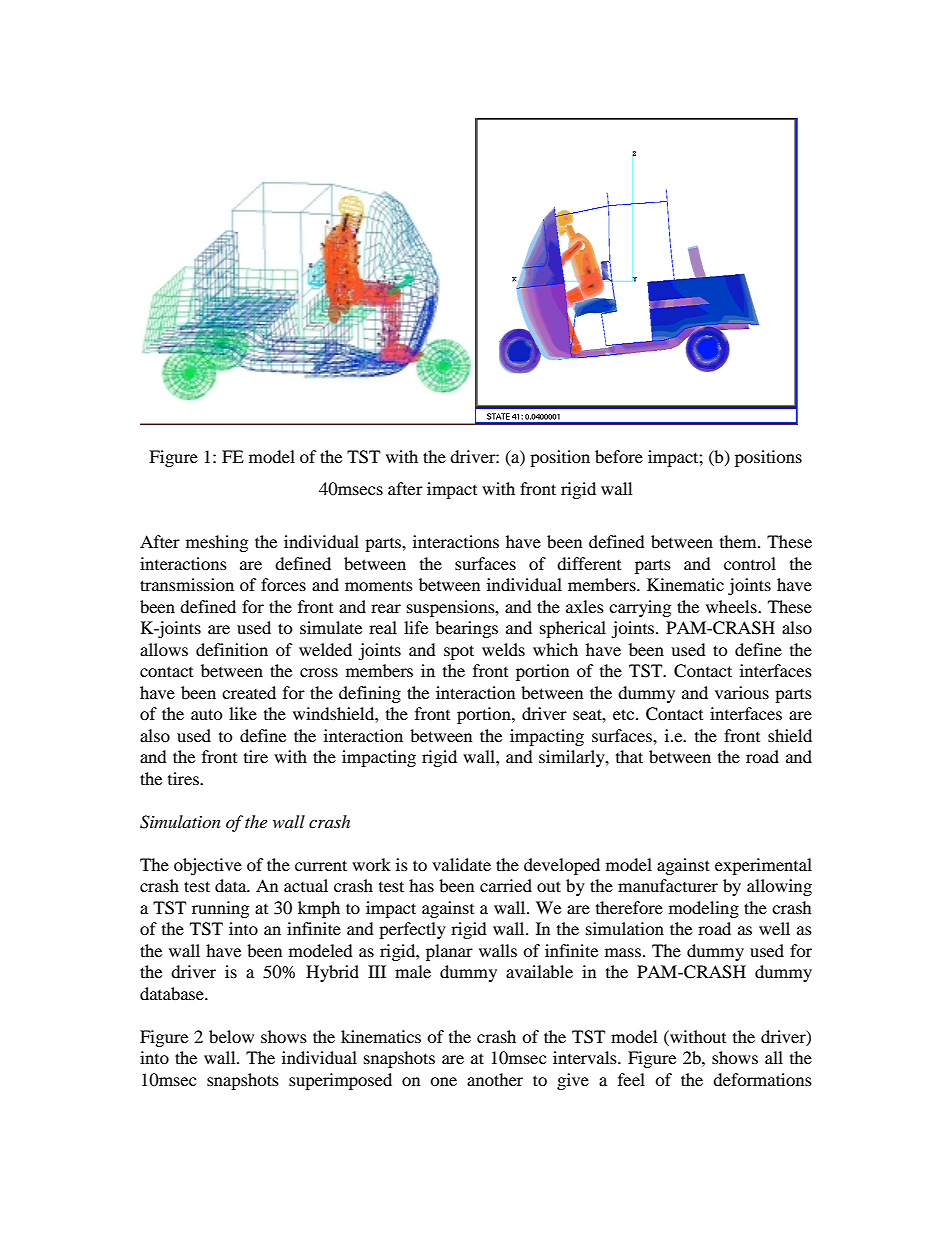 Image resolution: width=952 pixels, height=1233 pixels. What do you see at coordinates (619, 456) in the screenshot?
I see `before` at bounding box center [619, 456].
